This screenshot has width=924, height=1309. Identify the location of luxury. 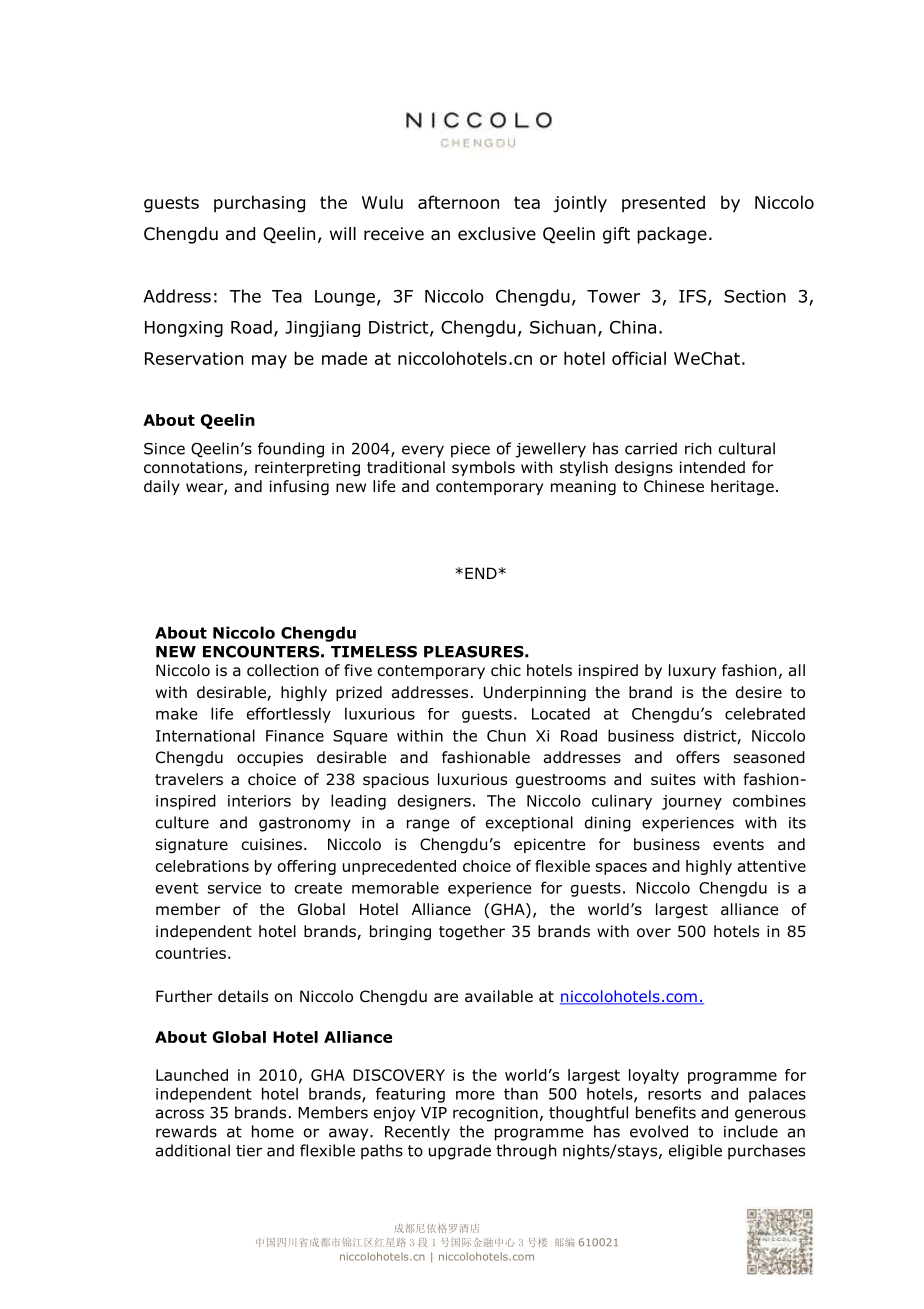
(692, 671).
